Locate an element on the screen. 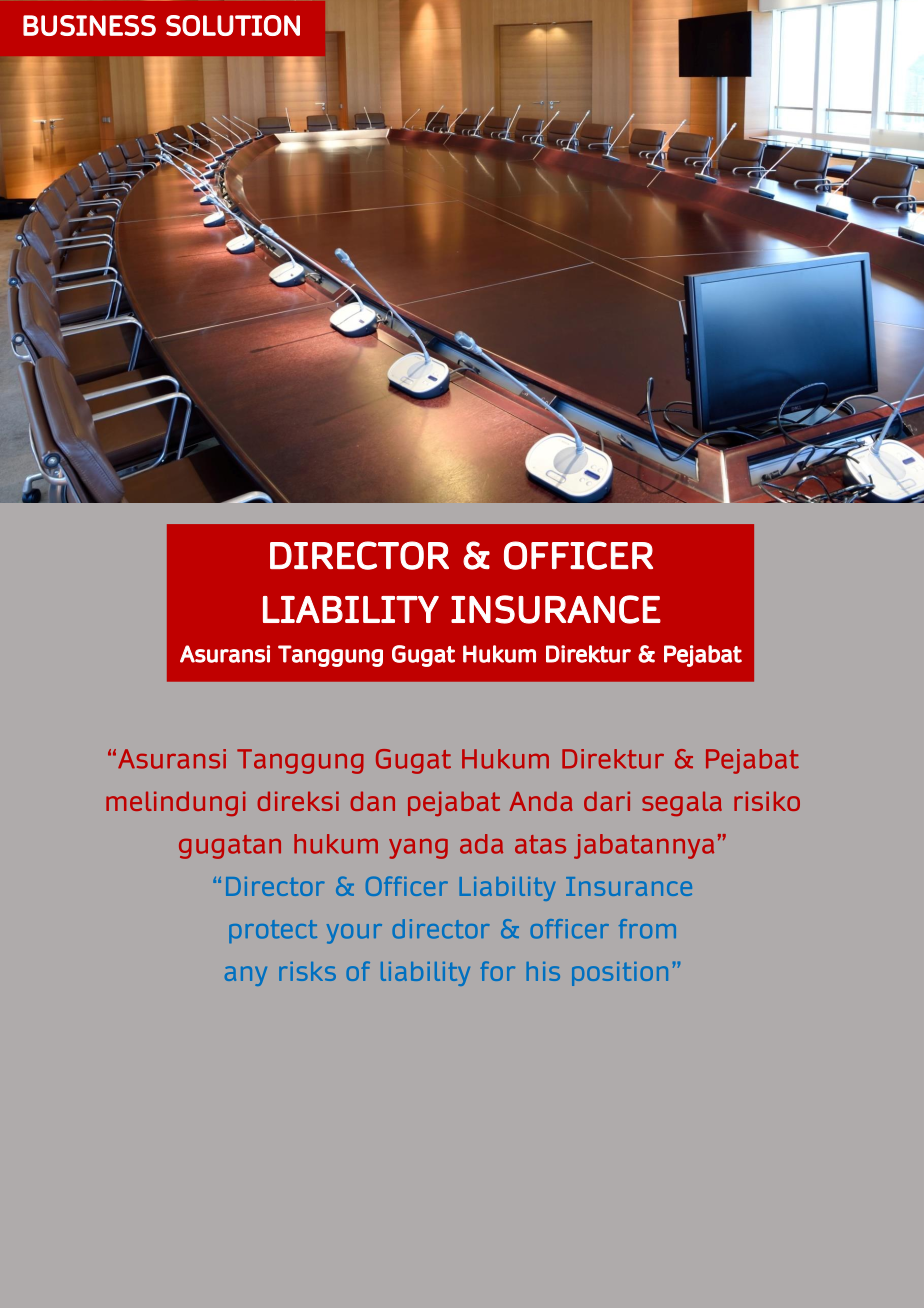 The image size is (924, 1308). dari is located at coordinates (607, 801).
